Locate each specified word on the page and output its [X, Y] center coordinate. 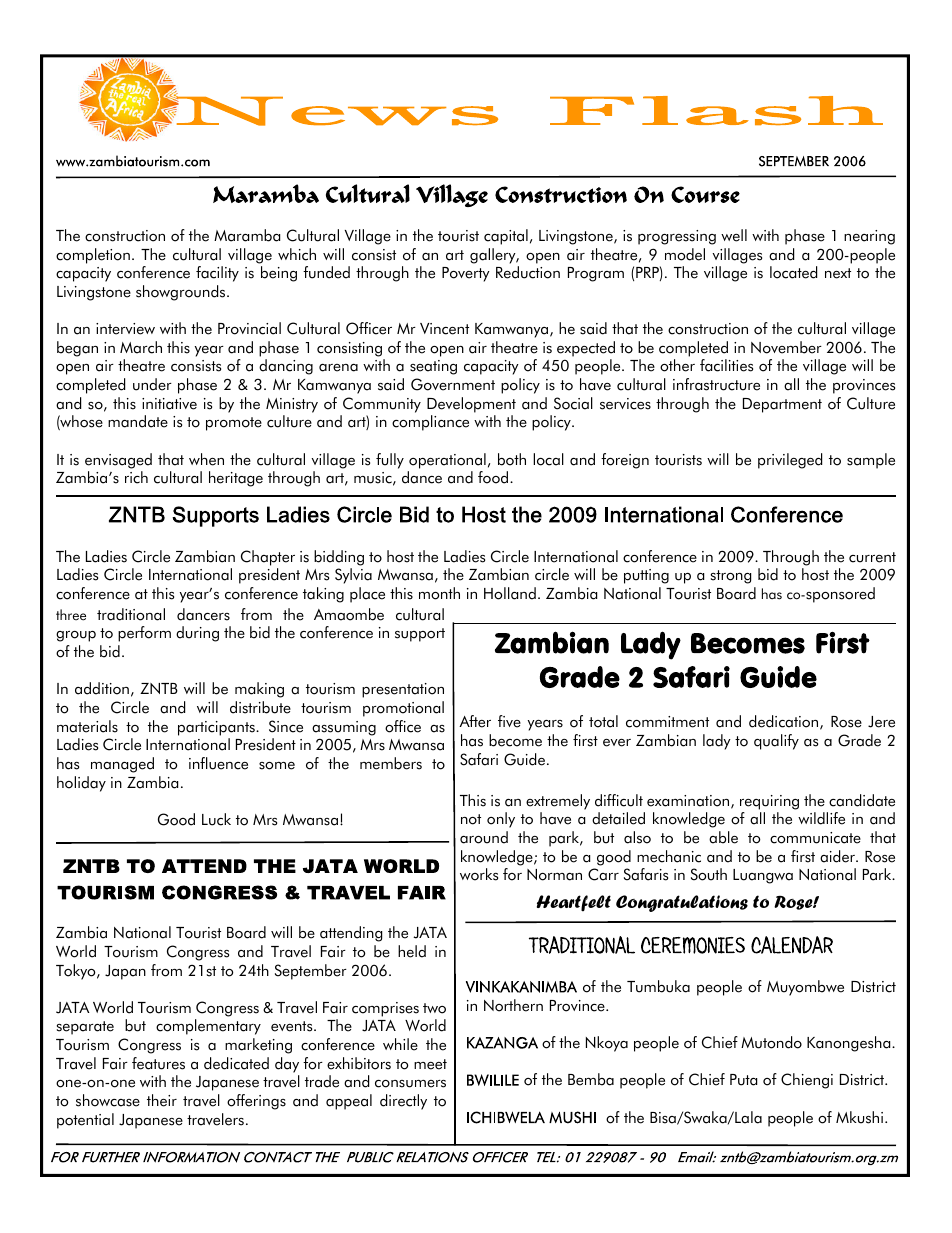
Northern [513, 1005]
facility [217, 274]
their [162, 1100]
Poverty [466, 274]
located [793, 272]
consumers [410, 1084]
